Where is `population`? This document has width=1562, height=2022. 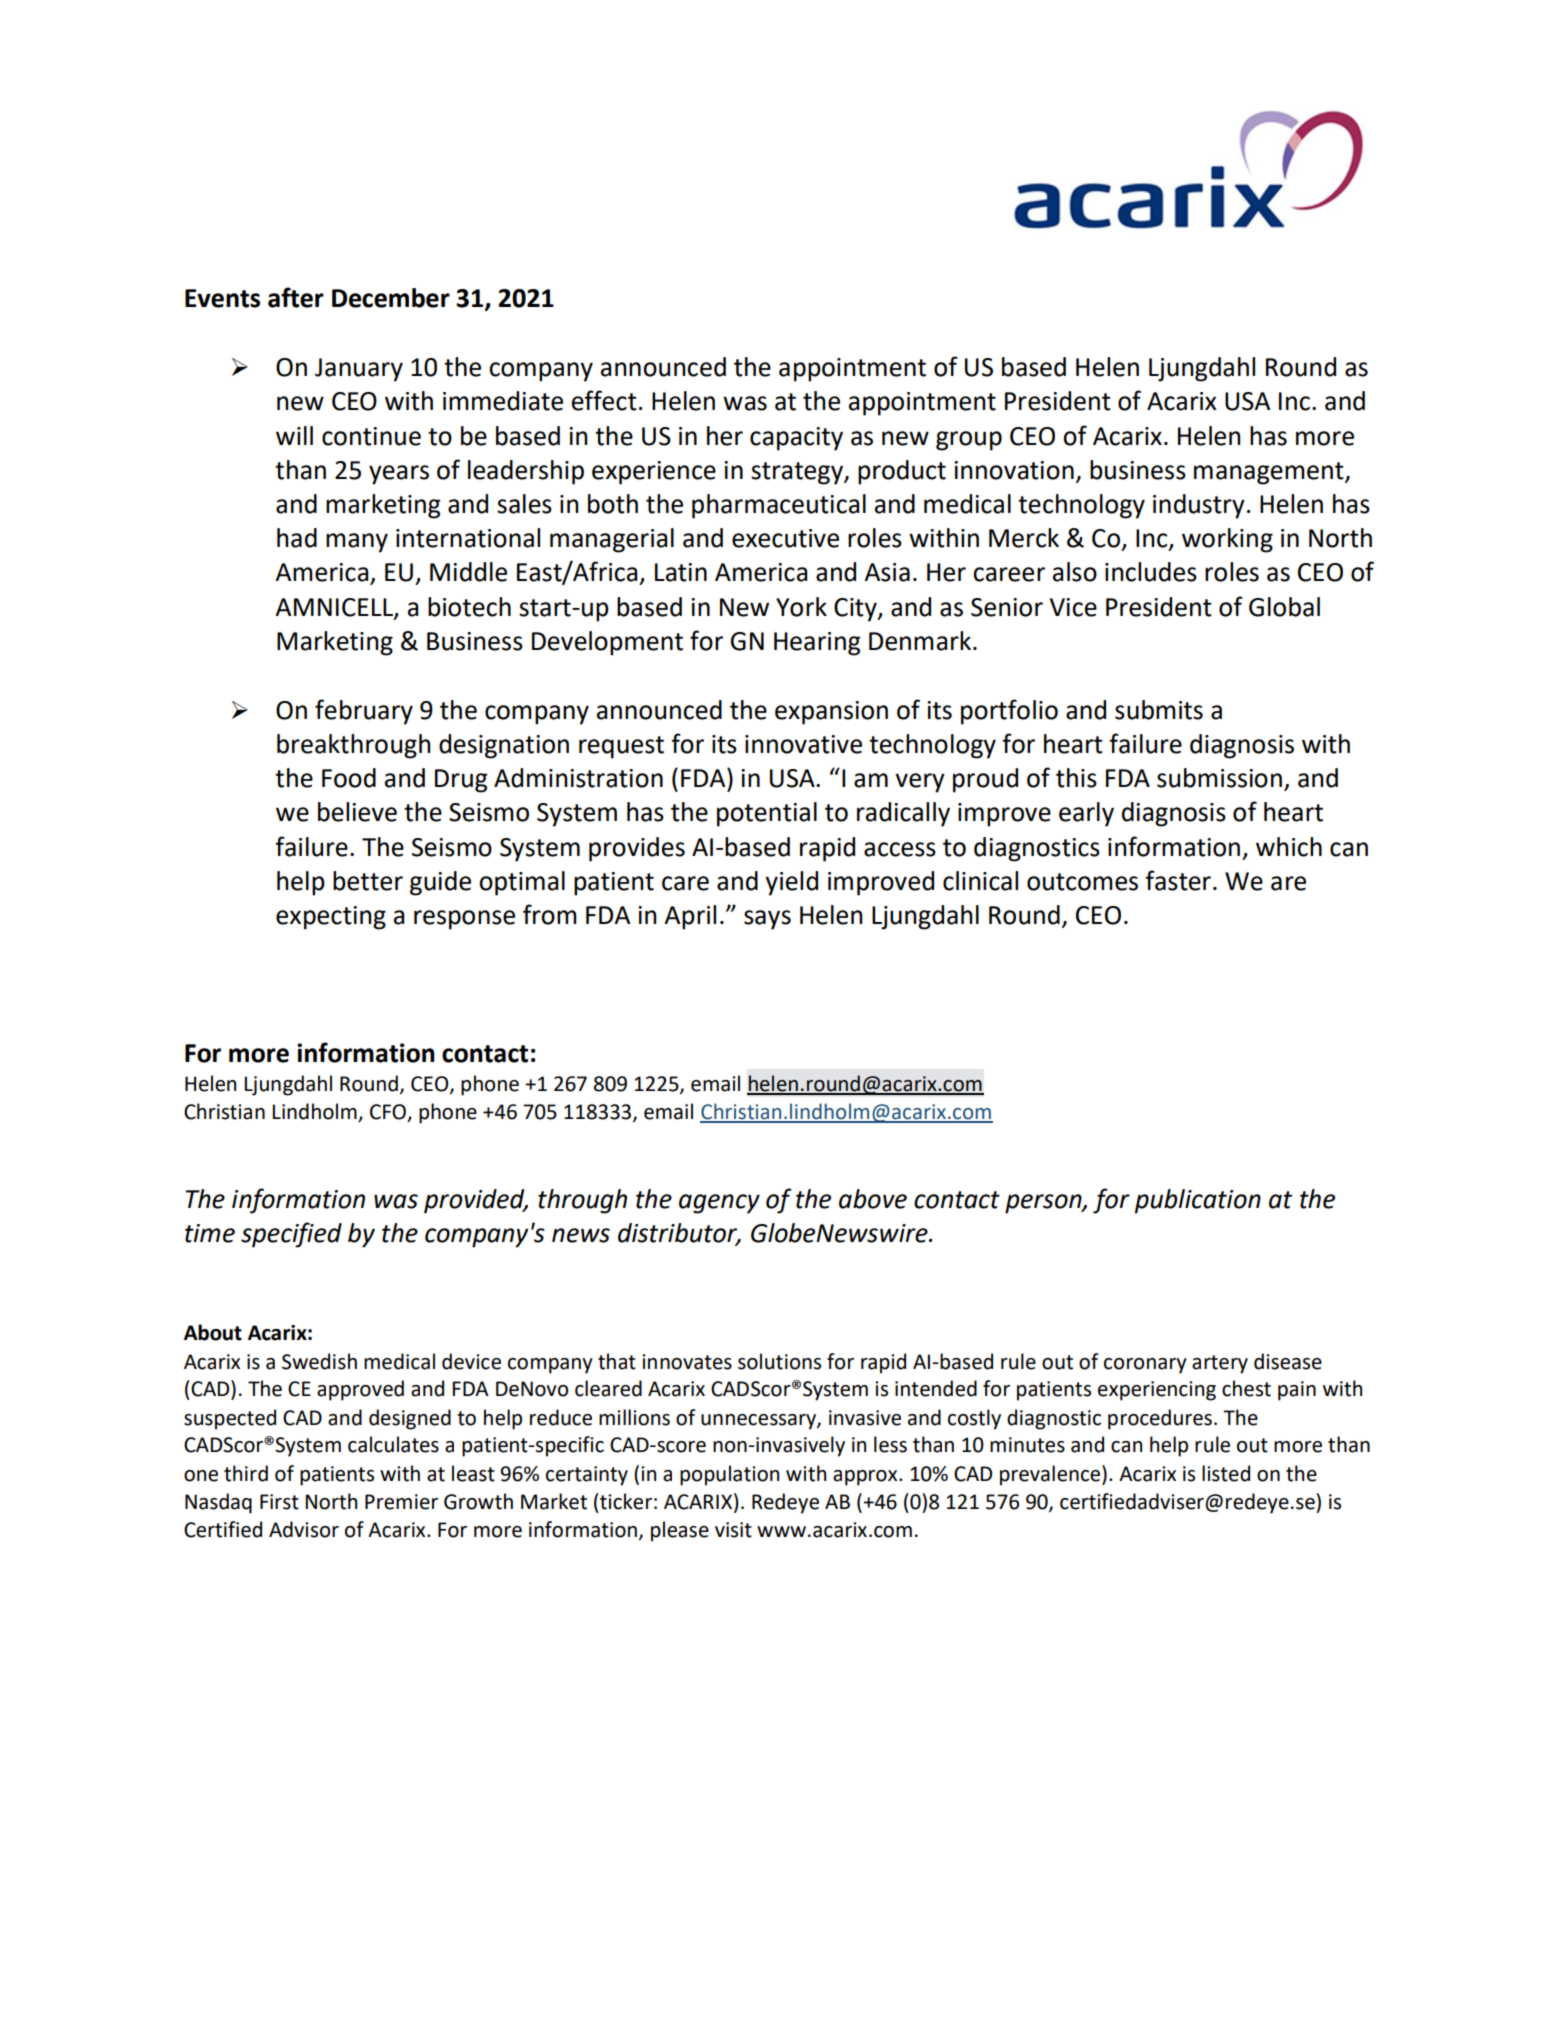
population is located at coordinates (729, 1475).
